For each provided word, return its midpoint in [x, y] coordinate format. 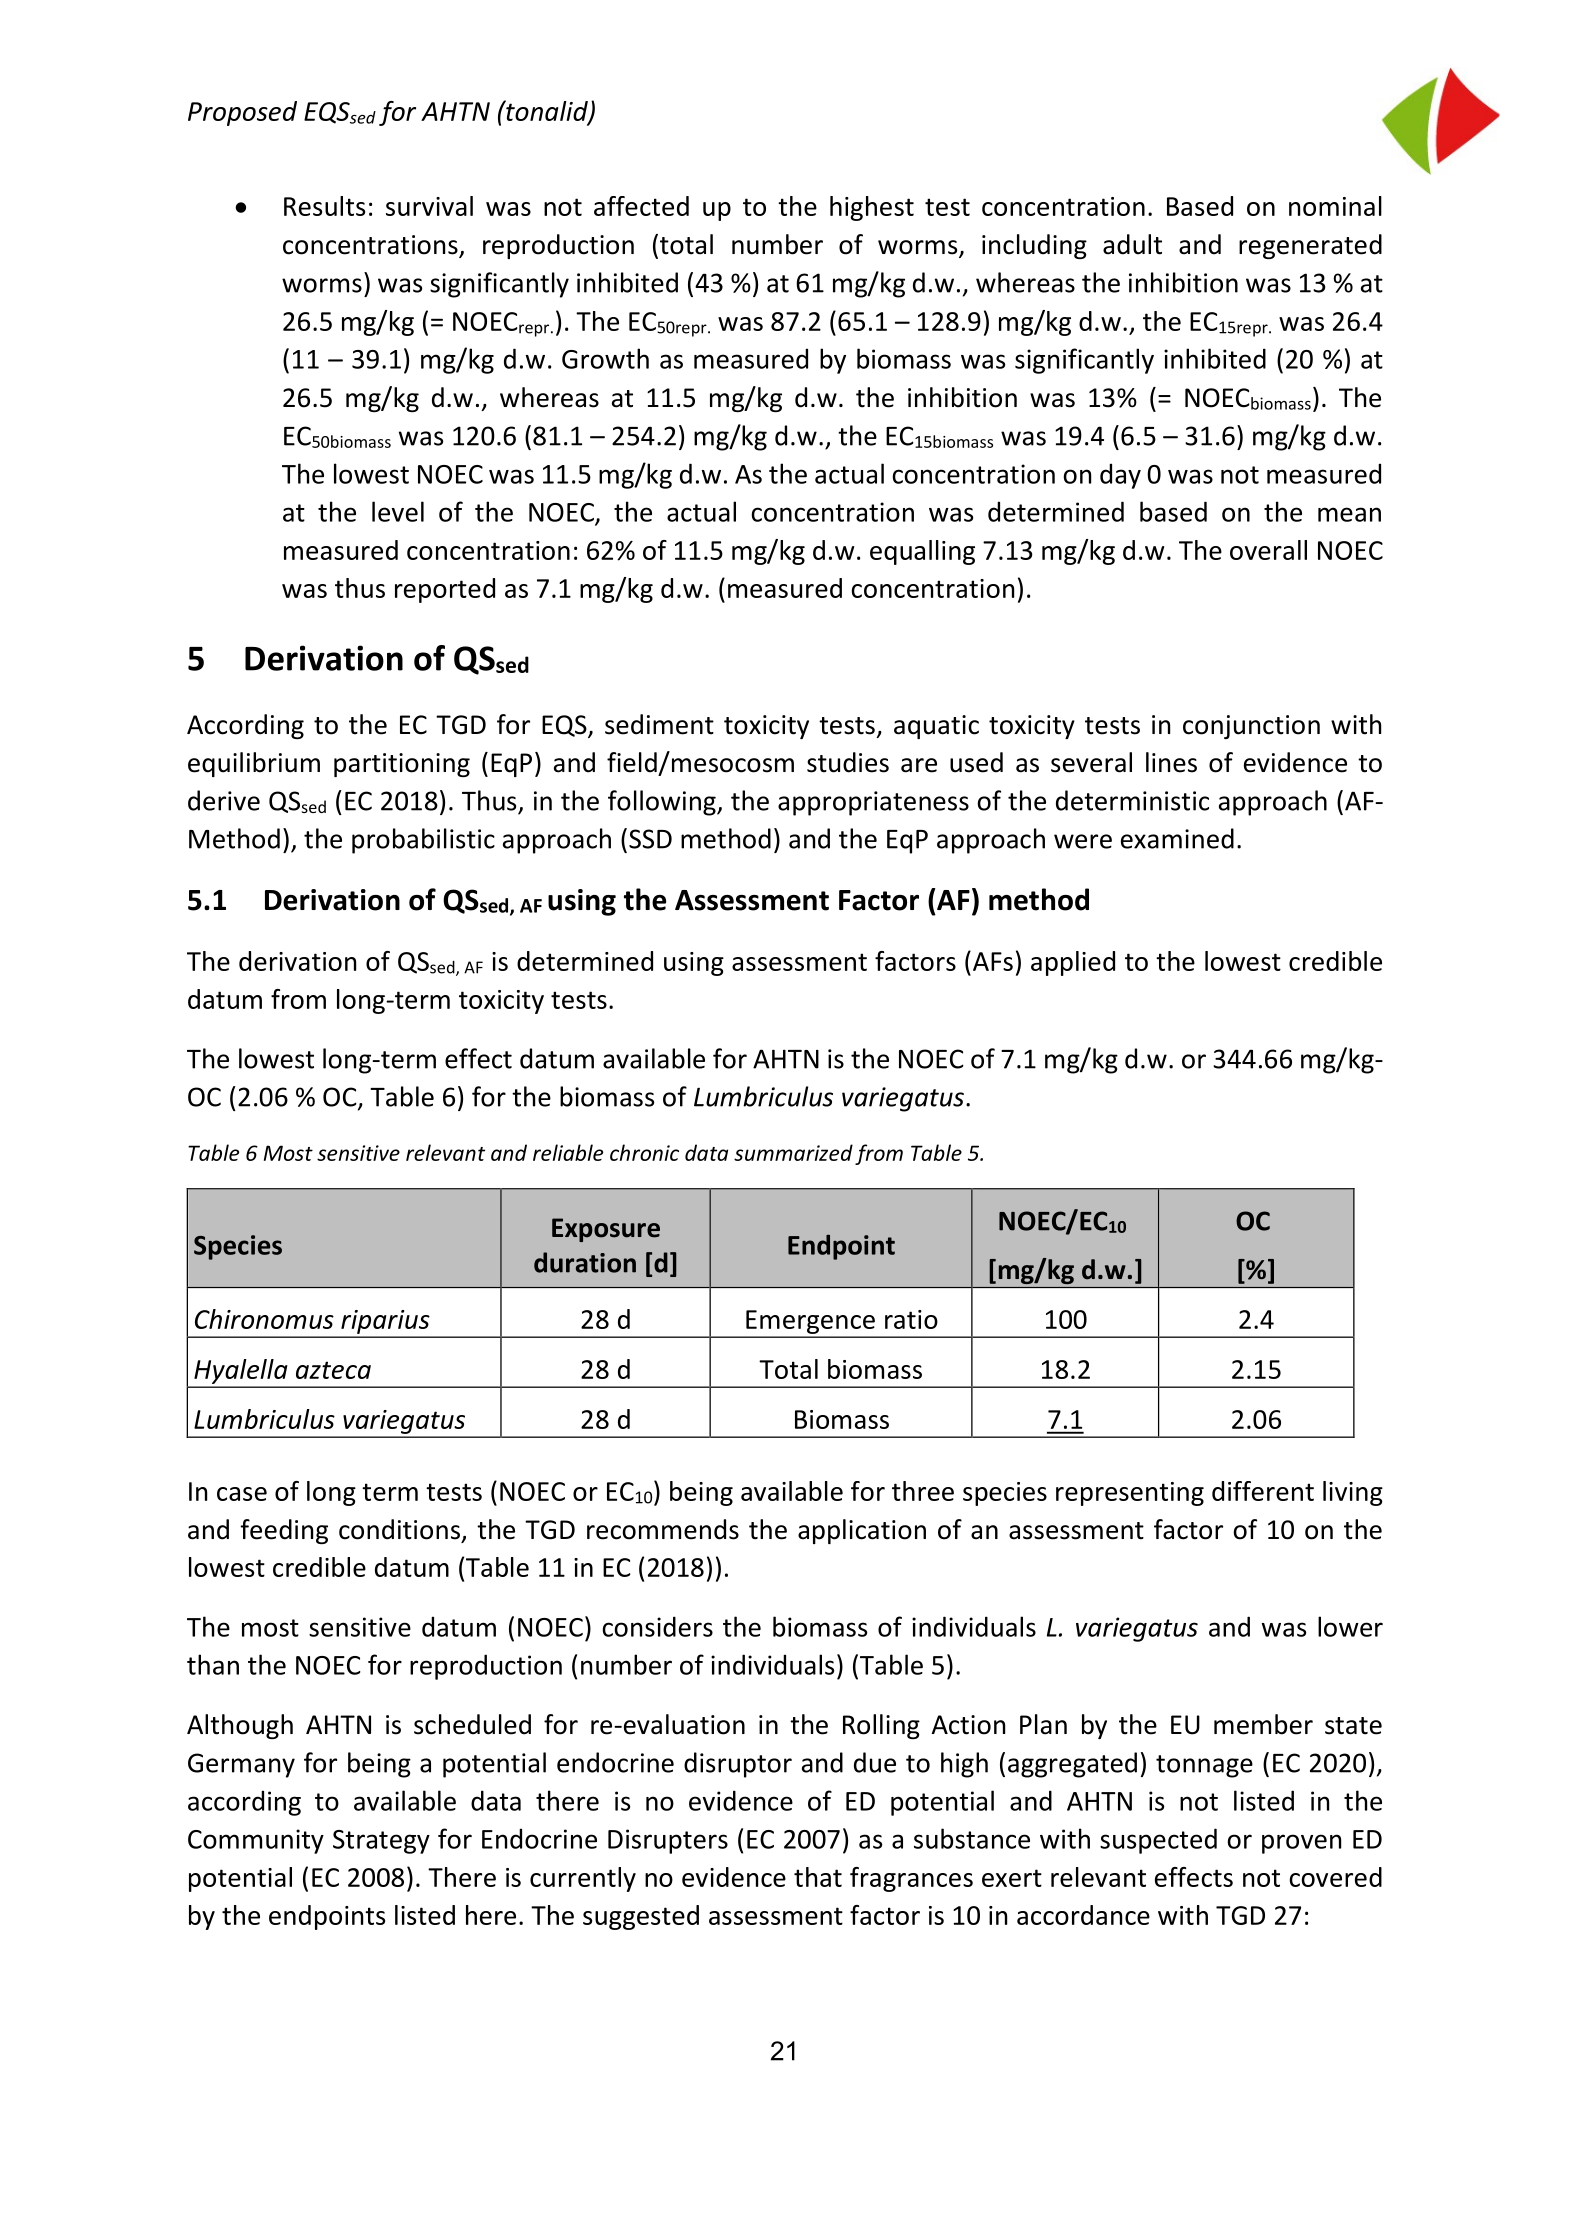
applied [1073, 963]
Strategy [381, 1842]
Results [324, 206]
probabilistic [423, 841]
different [1263, 1491]
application [862, 1531]
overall [1268, 550]
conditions [399, 1529]
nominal [1335, 206]
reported [445, 590]
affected [641, 206]
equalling [922, 552]
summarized [793, 1152]
